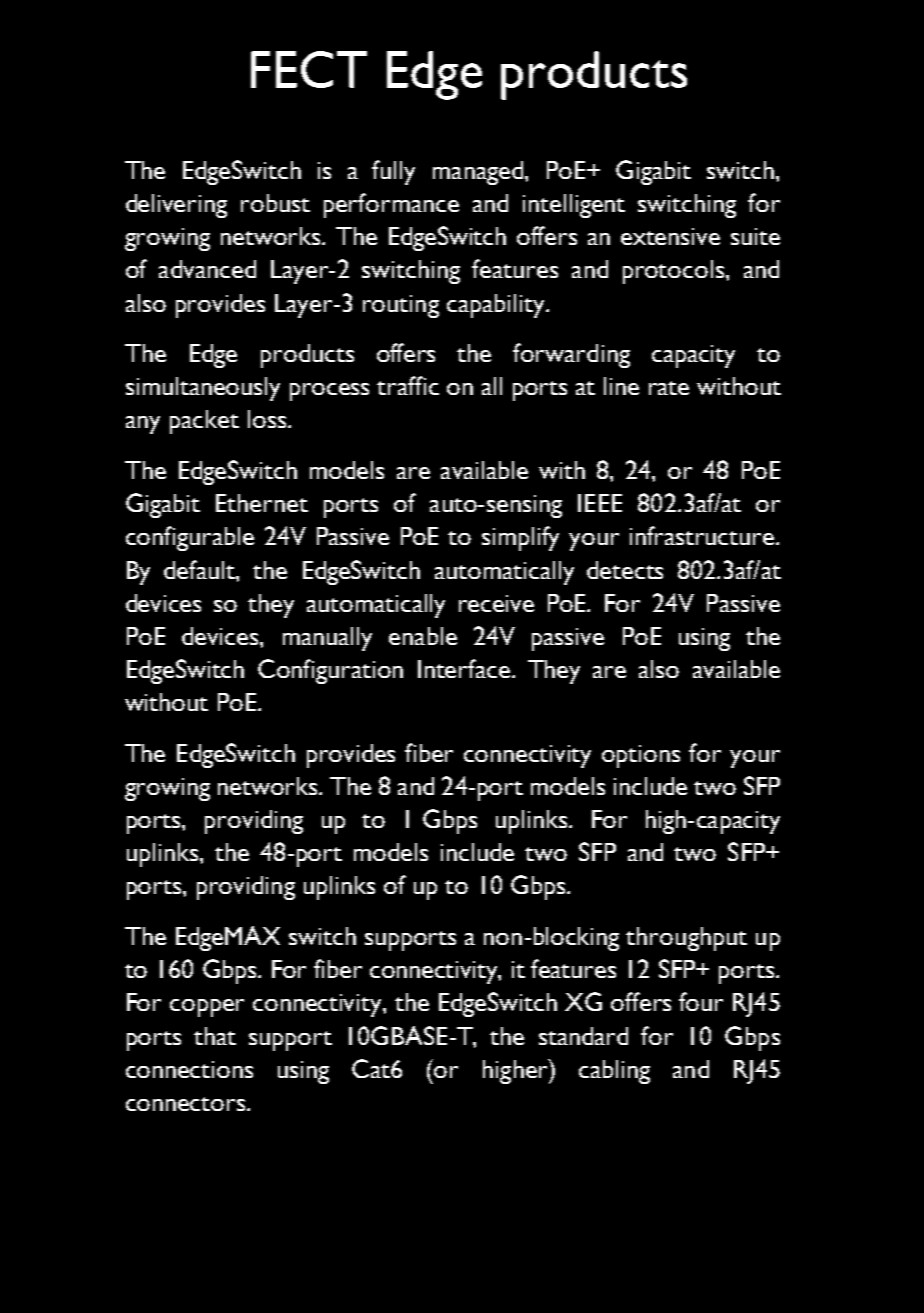 The width and height of the page is (924, 1313). I want to click on managed, so click(479, 173).
